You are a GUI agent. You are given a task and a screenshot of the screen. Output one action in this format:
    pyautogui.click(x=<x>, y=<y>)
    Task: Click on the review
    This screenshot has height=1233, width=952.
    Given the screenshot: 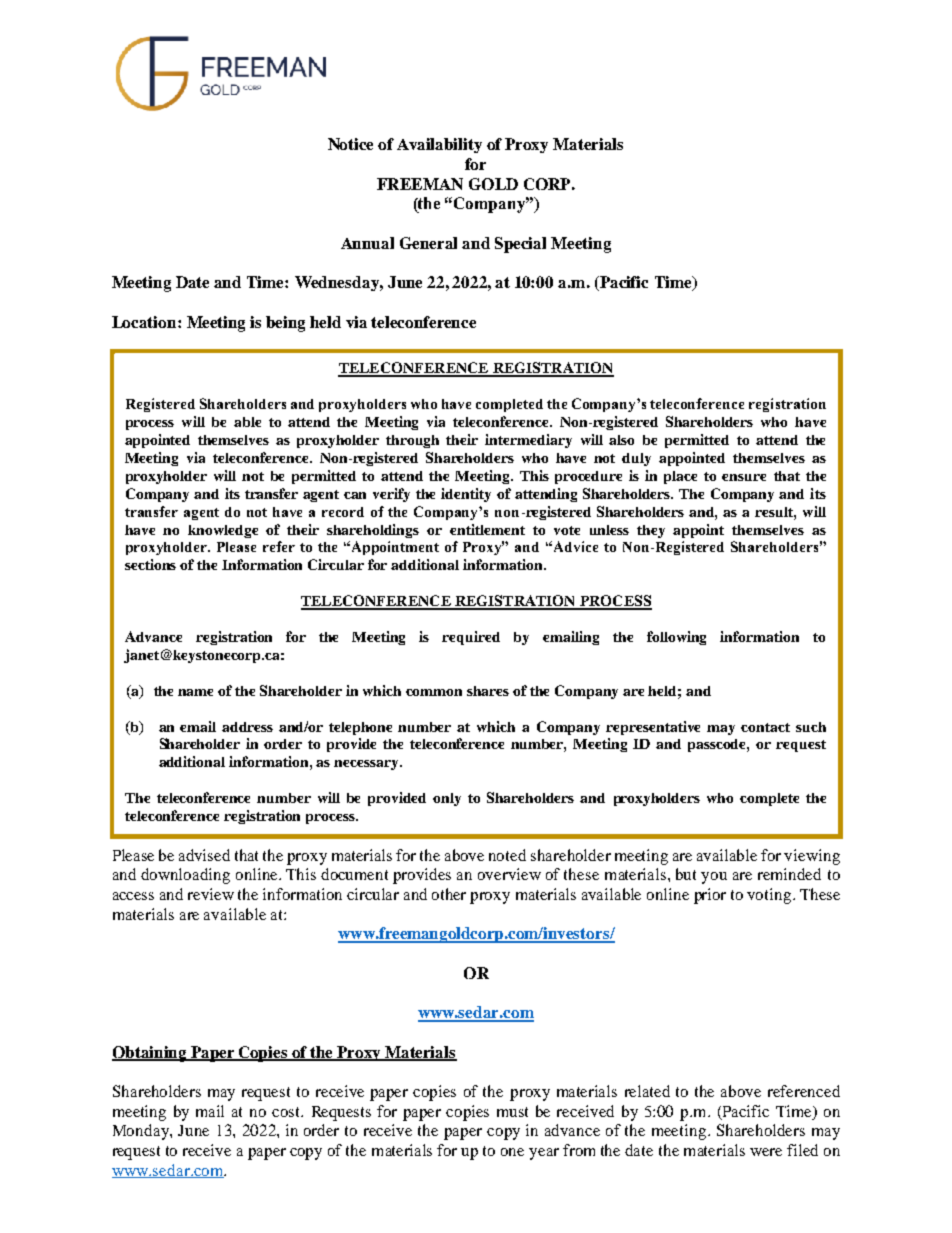 What is the action you would take?
    pyautogui.click(x=211, y=894)
